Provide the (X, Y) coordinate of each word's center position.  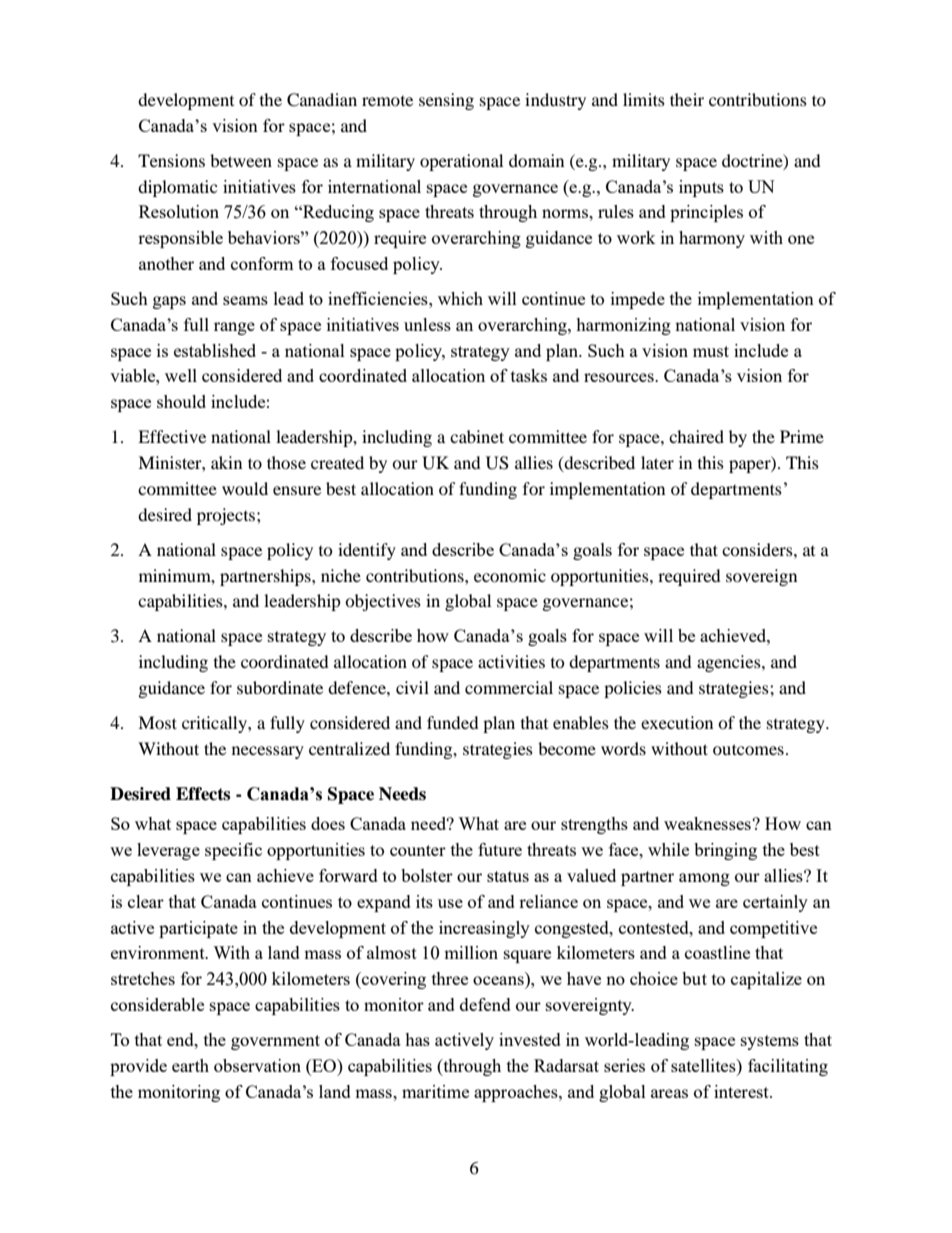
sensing (446, 101)
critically (215, 724)
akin (226, 462)
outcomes (748, 749)
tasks (529, 375)
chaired (696, 436)
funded (453, 722)
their (687, 99)
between (241, 160)
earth (190, 1065)
